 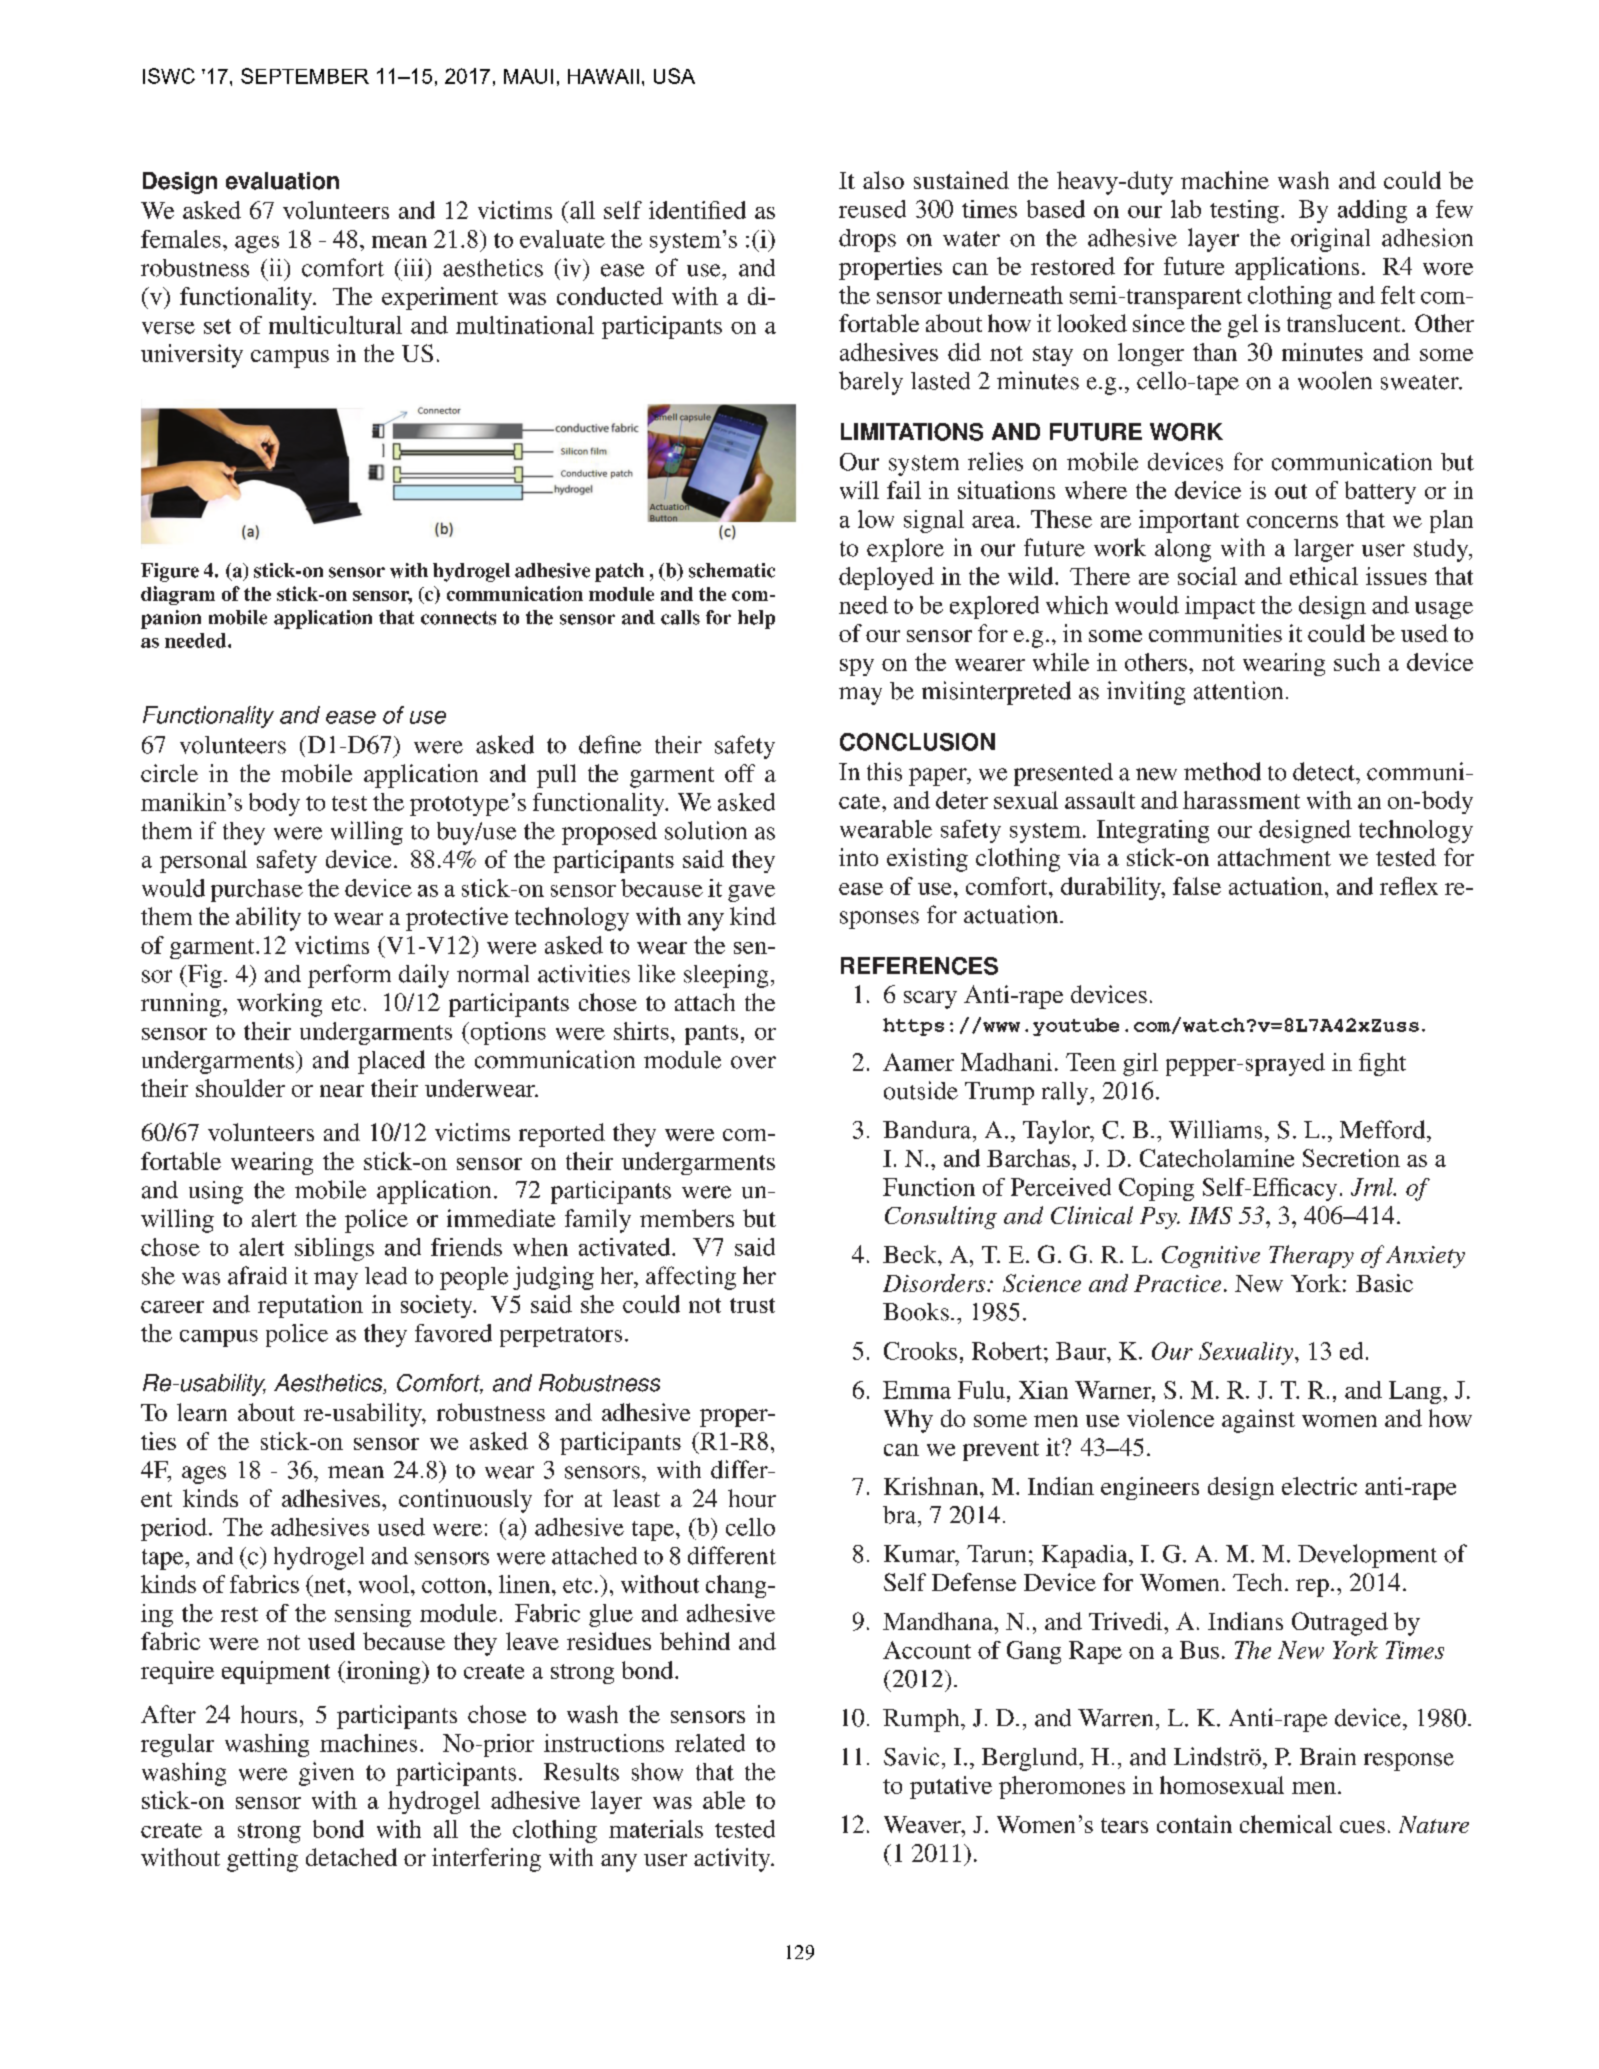 I want to click on spy, so click(x=857, y=667).
